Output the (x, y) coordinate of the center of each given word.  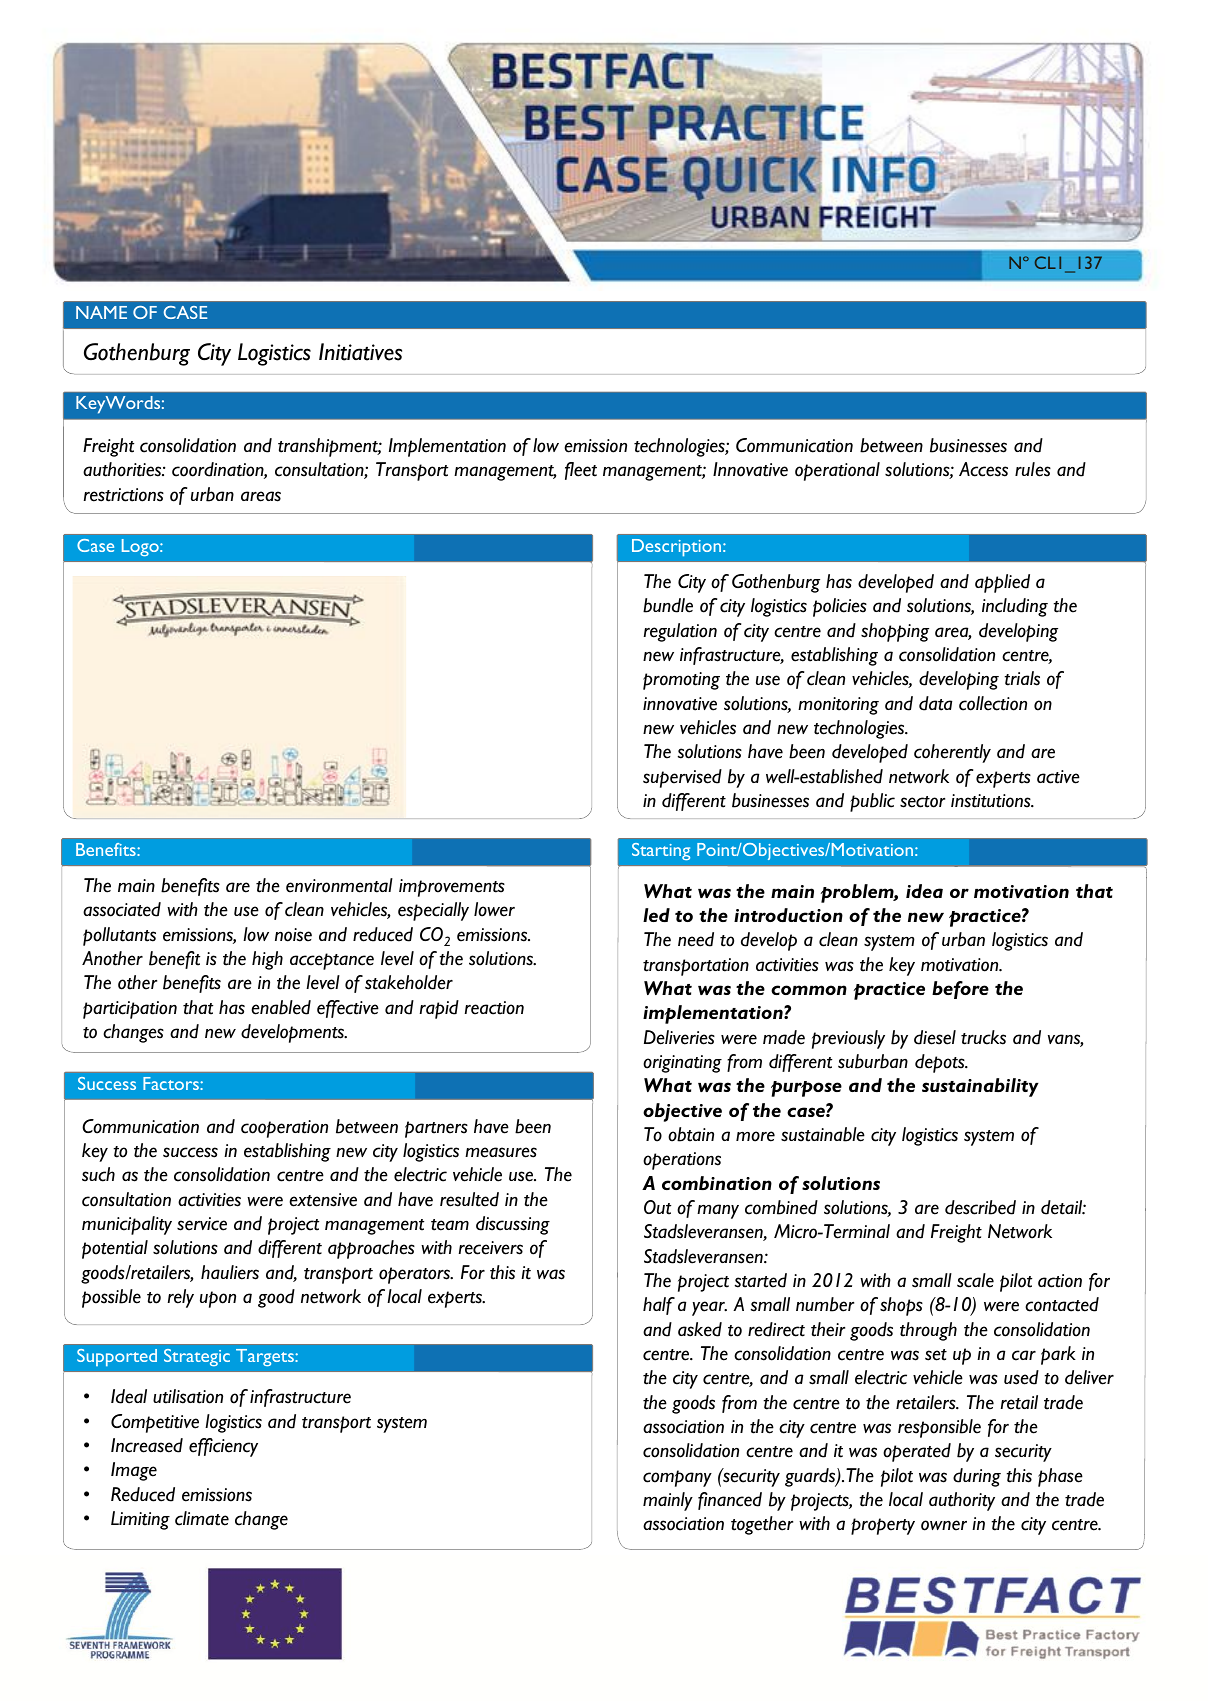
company (677, 1478)
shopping (895, 632)
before (960, 990)
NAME (101, 312)
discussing (513, 1225)
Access (983, 469)
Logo (141, 547)
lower (494, 909)
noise (293, 935)
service (202, 1224)
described (980, 1207)
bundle (668, 605)
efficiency (223, 1447)
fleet (581, 471)
